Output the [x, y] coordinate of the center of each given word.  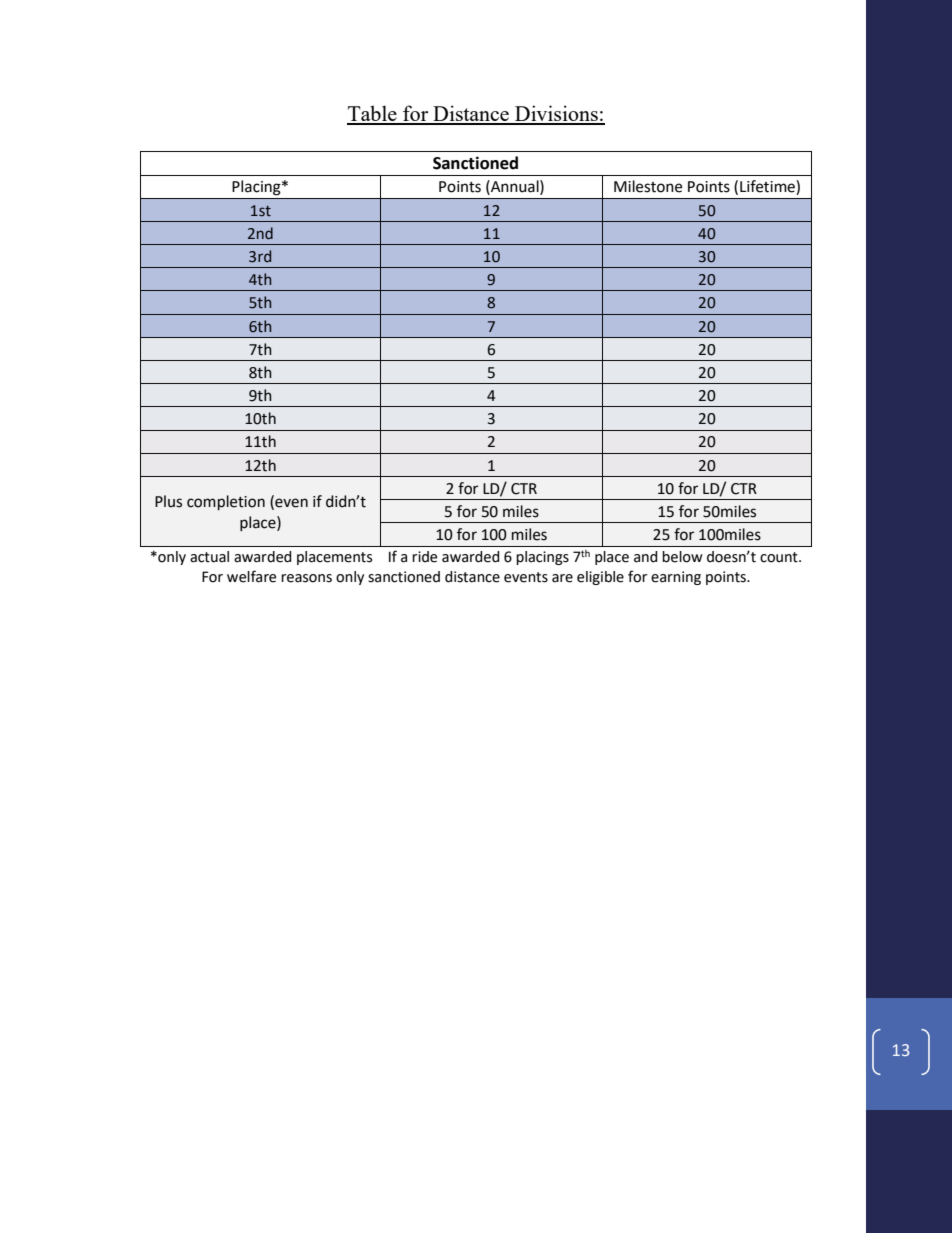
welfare [251, 576]
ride [424, 557]
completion [226, 502]
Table [373, 114]
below [682, 557]
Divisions [556, 114]
